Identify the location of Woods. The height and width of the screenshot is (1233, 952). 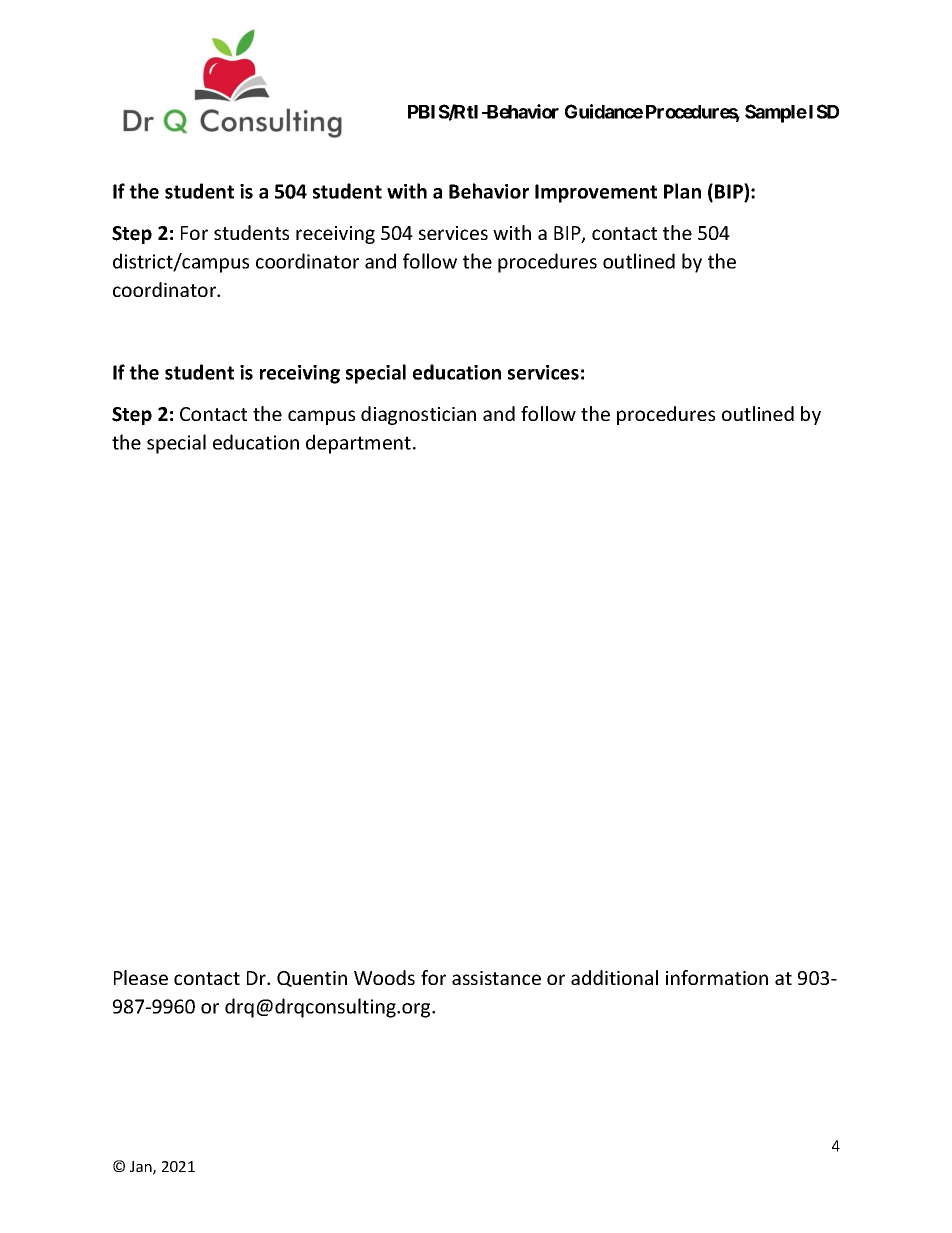
(384, 977).
